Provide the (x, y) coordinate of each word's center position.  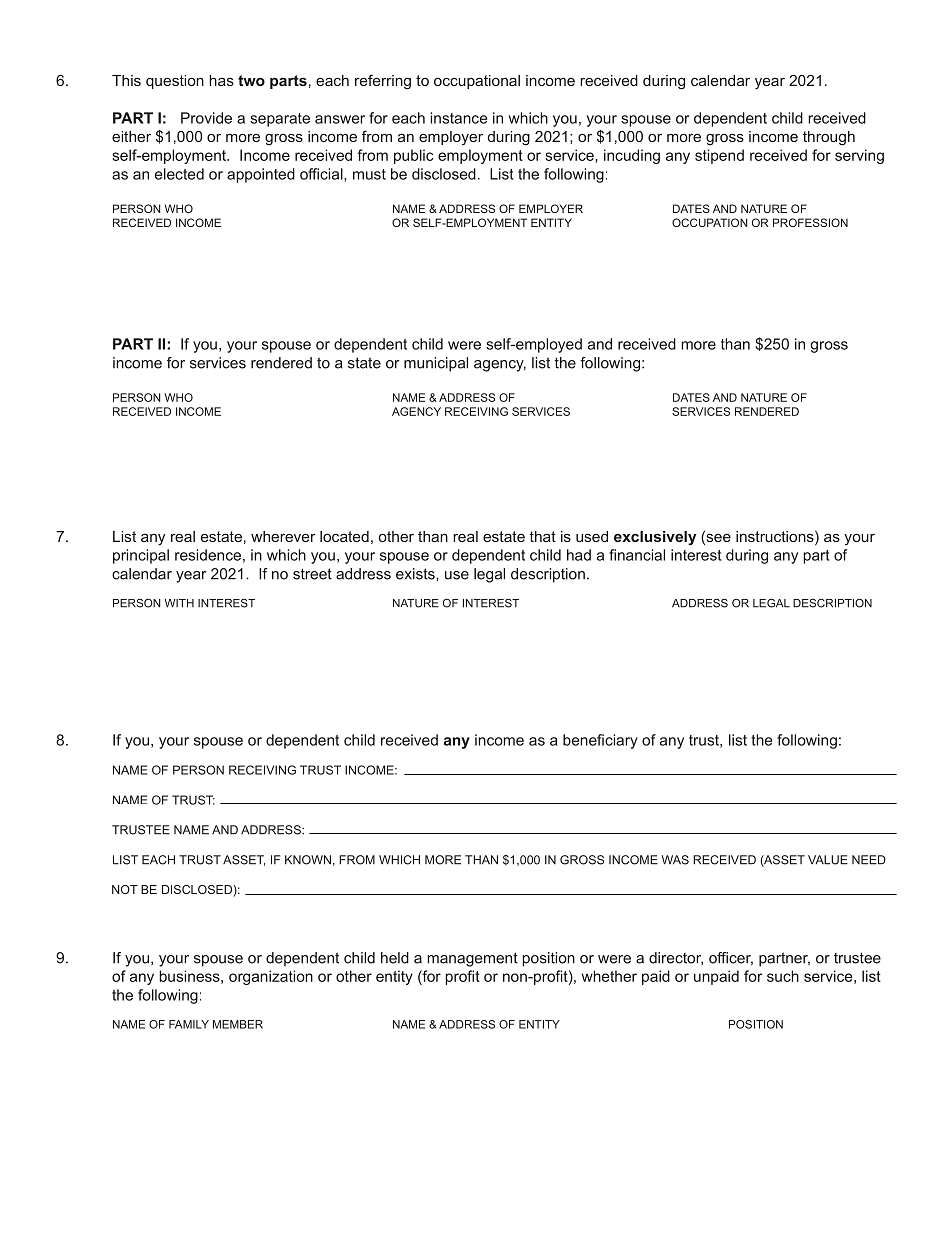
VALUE (828, 860)
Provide (206, 118)
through (829, 138)
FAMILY (189, 1024)
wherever (283, 536)
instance (458, 118)
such (783, 976)
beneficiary (600, 741)
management (472, 959)
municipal (436, 364)
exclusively (655, 538)
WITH (179, 603)
